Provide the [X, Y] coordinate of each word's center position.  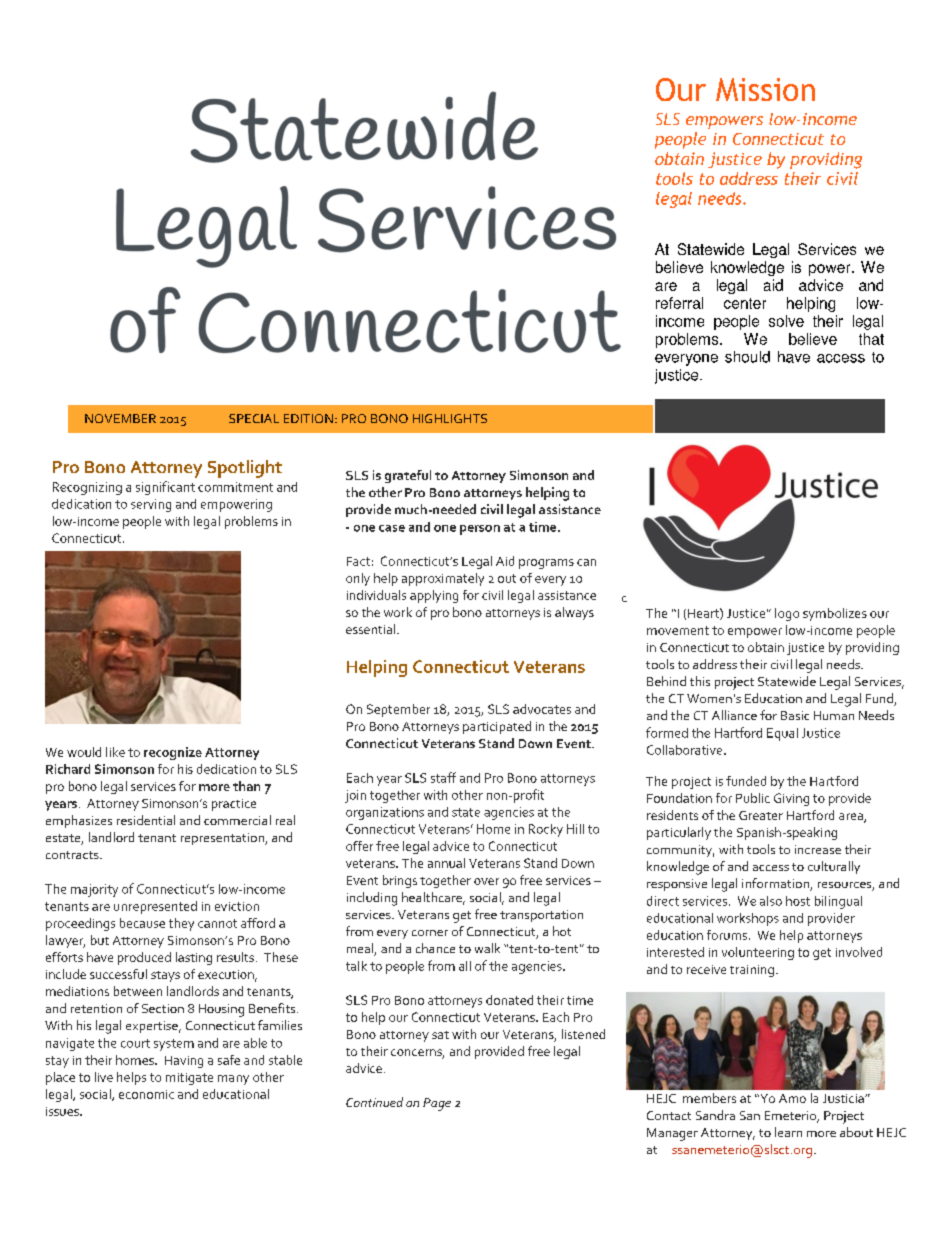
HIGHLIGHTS [450, 418]
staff [443, 777]
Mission [765, 89]
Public [753, 798]
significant [165, 488]
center [745, 303]
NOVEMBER [120, 418]
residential [146, 820]
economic [146, 1094]
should [747, 357]
